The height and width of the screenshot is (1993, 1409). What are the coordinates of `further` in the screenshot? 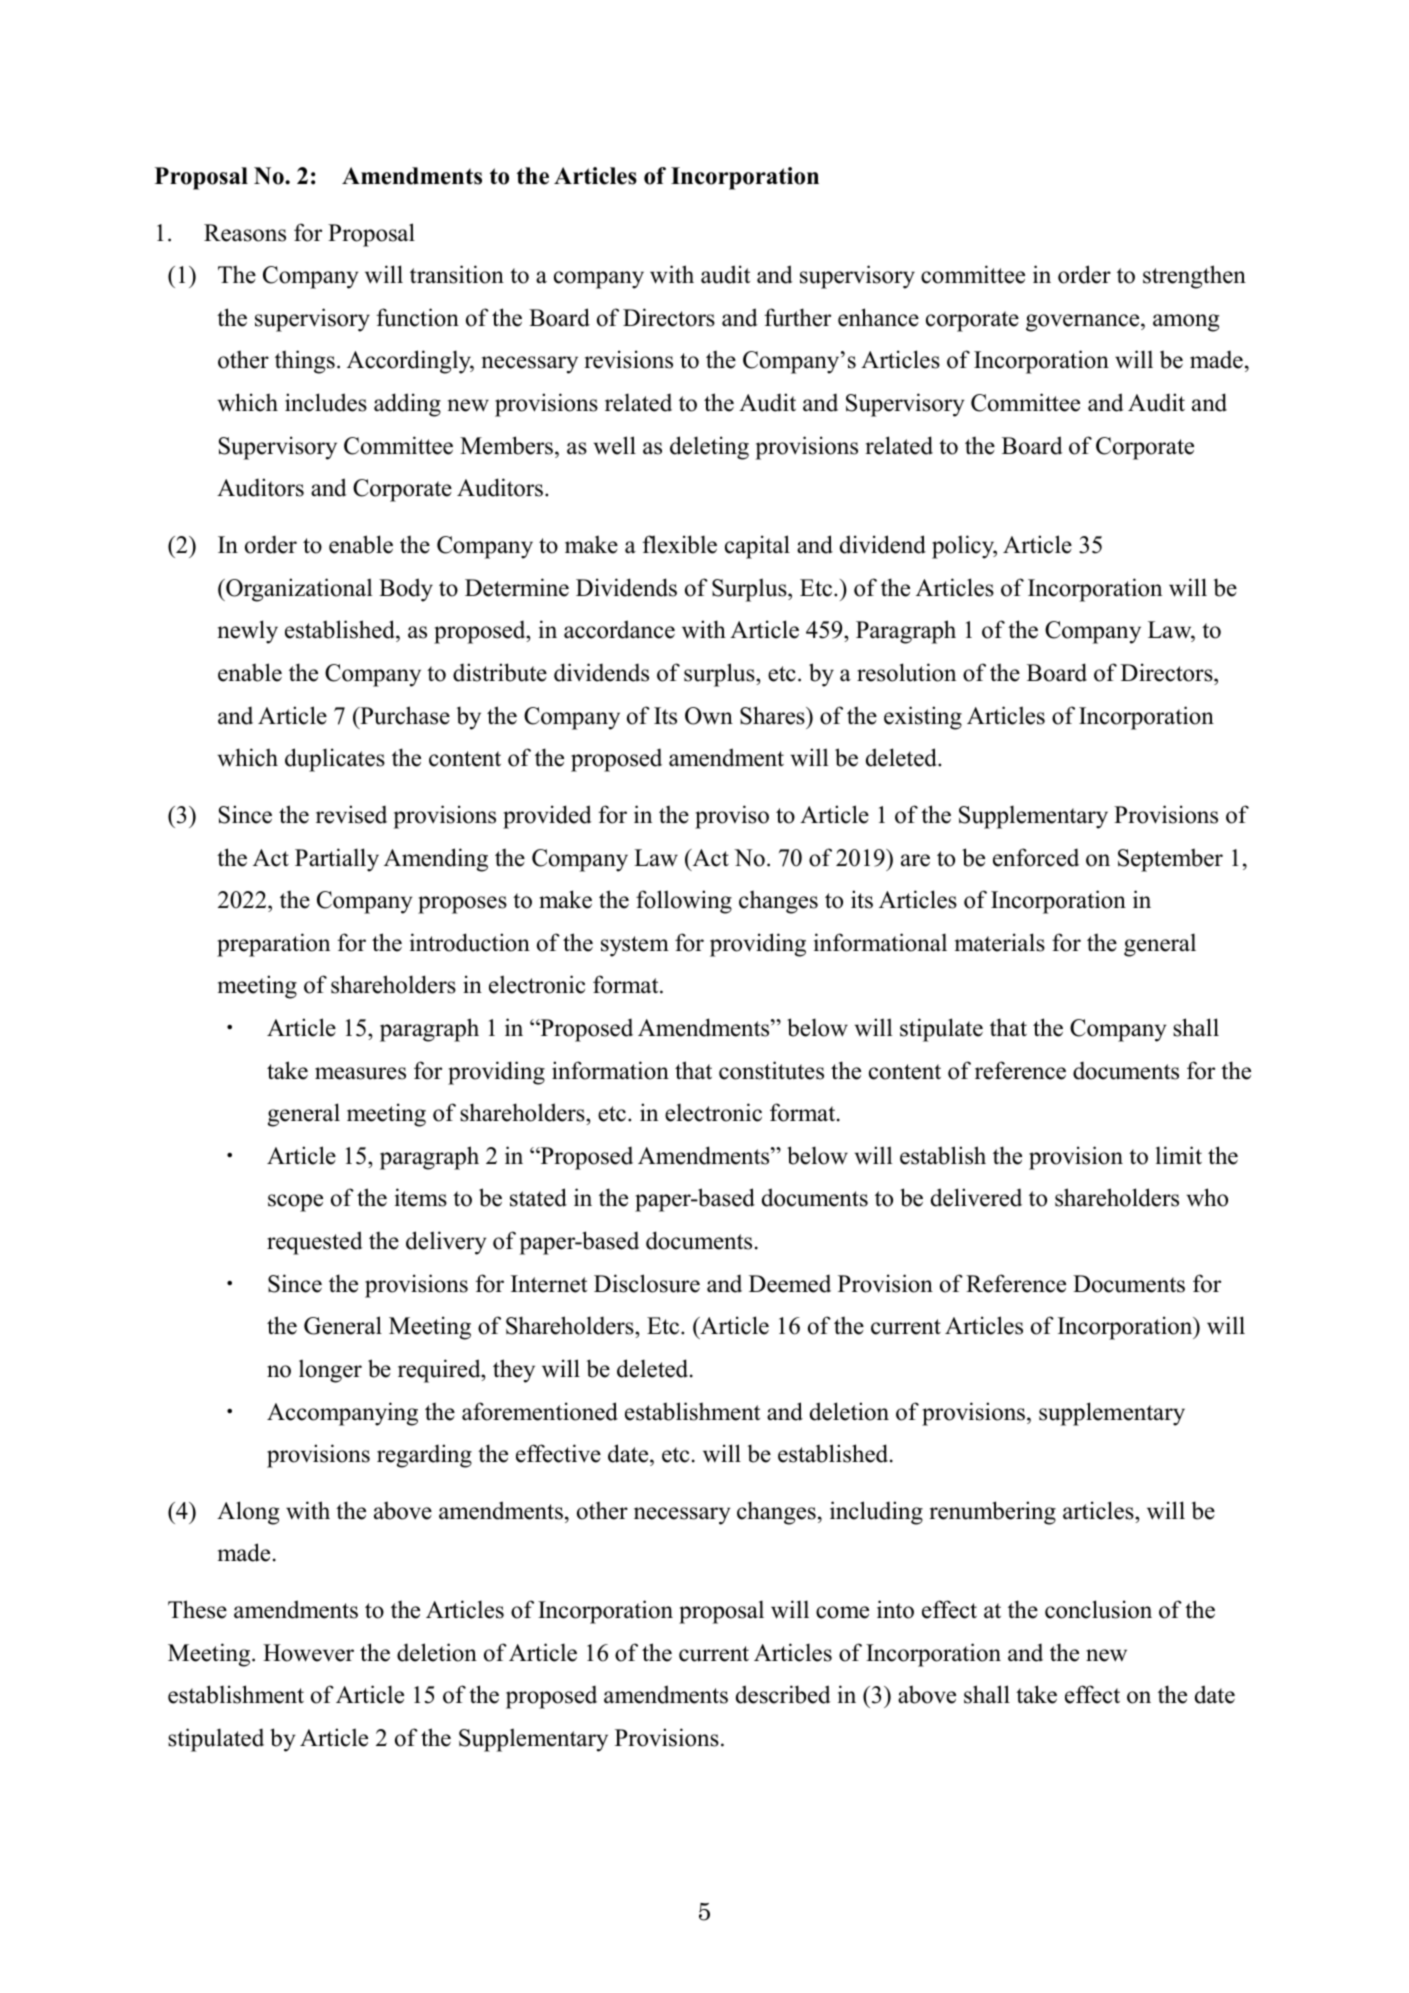 It's located at (797, 317).
